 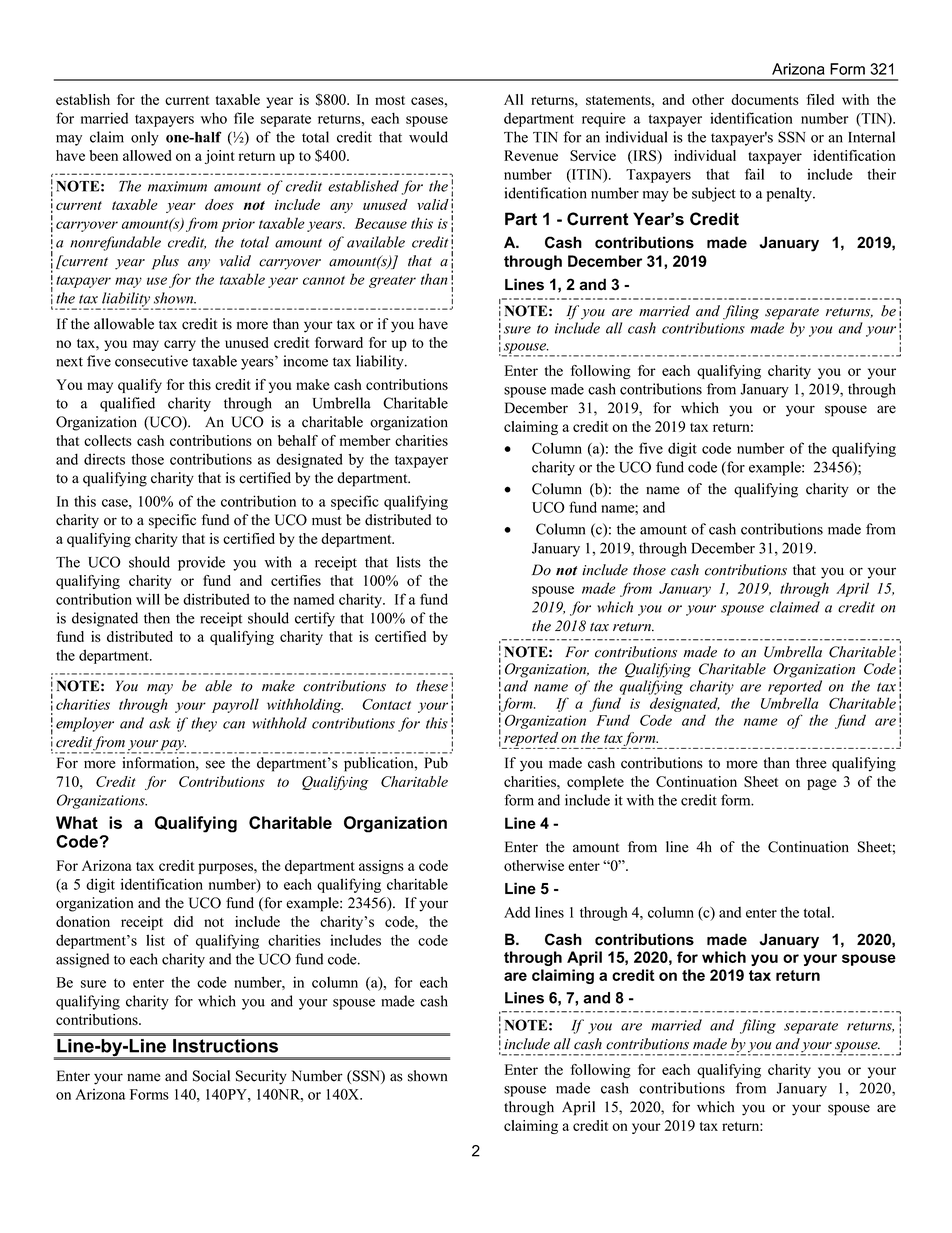 What do you see at coordinates (428, 137) in the screenshot?
I see `would` at bounding box center [428, 137].
